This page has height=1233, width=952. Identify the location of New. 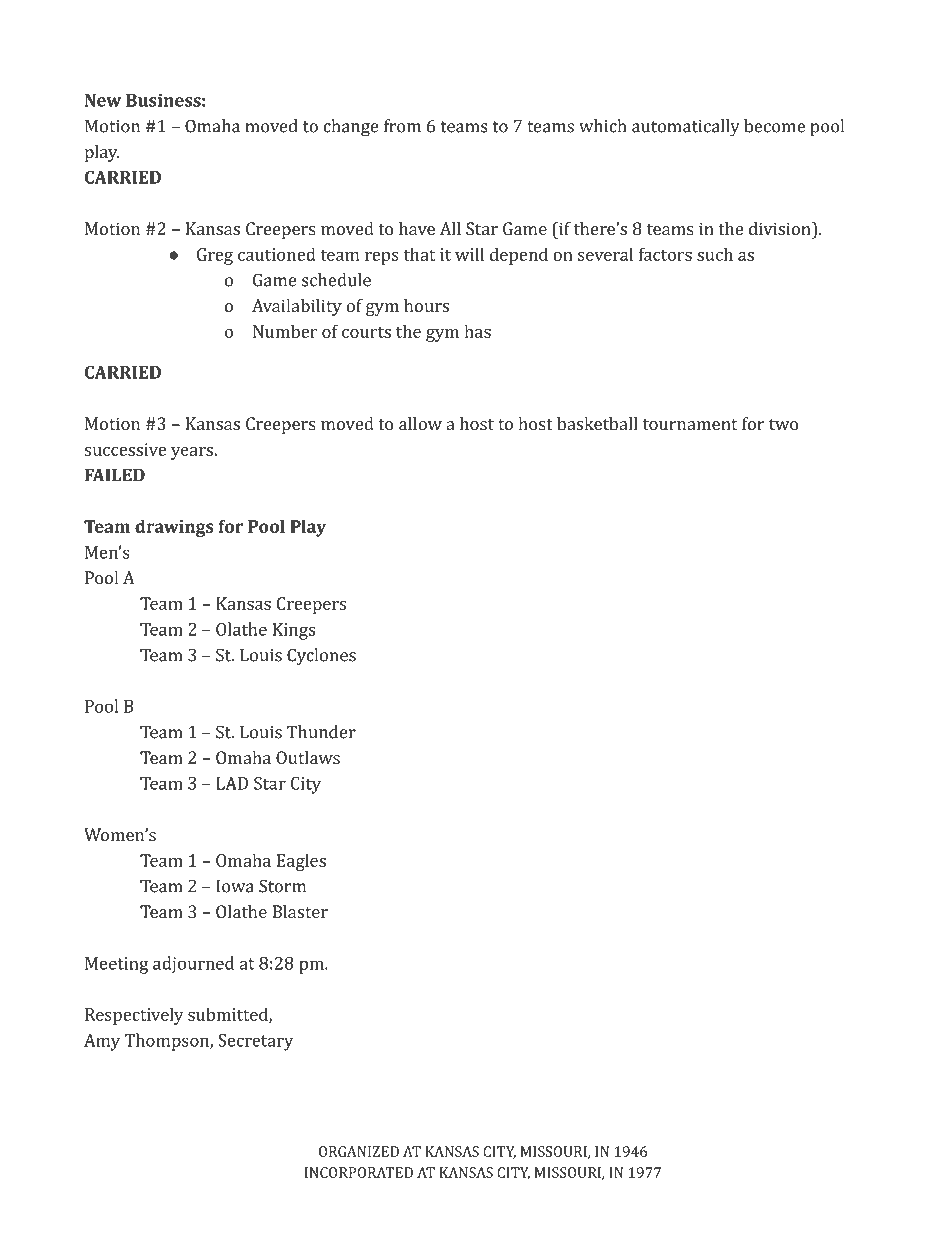
(103, 100).
